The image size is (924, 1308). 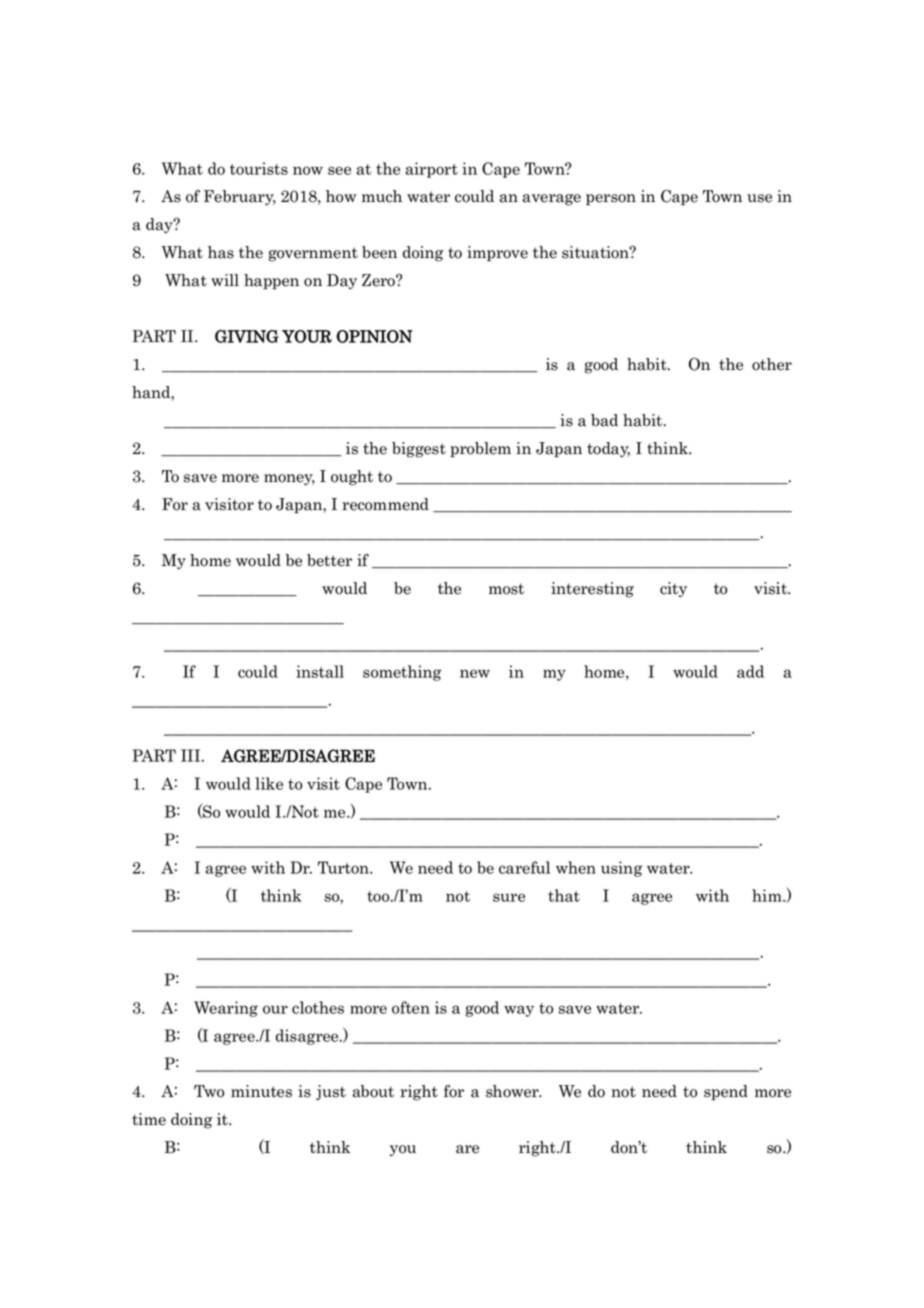 What do you see at coordinates (289, 480) in the document?
I see `money` at bounding box center [289, 480].
